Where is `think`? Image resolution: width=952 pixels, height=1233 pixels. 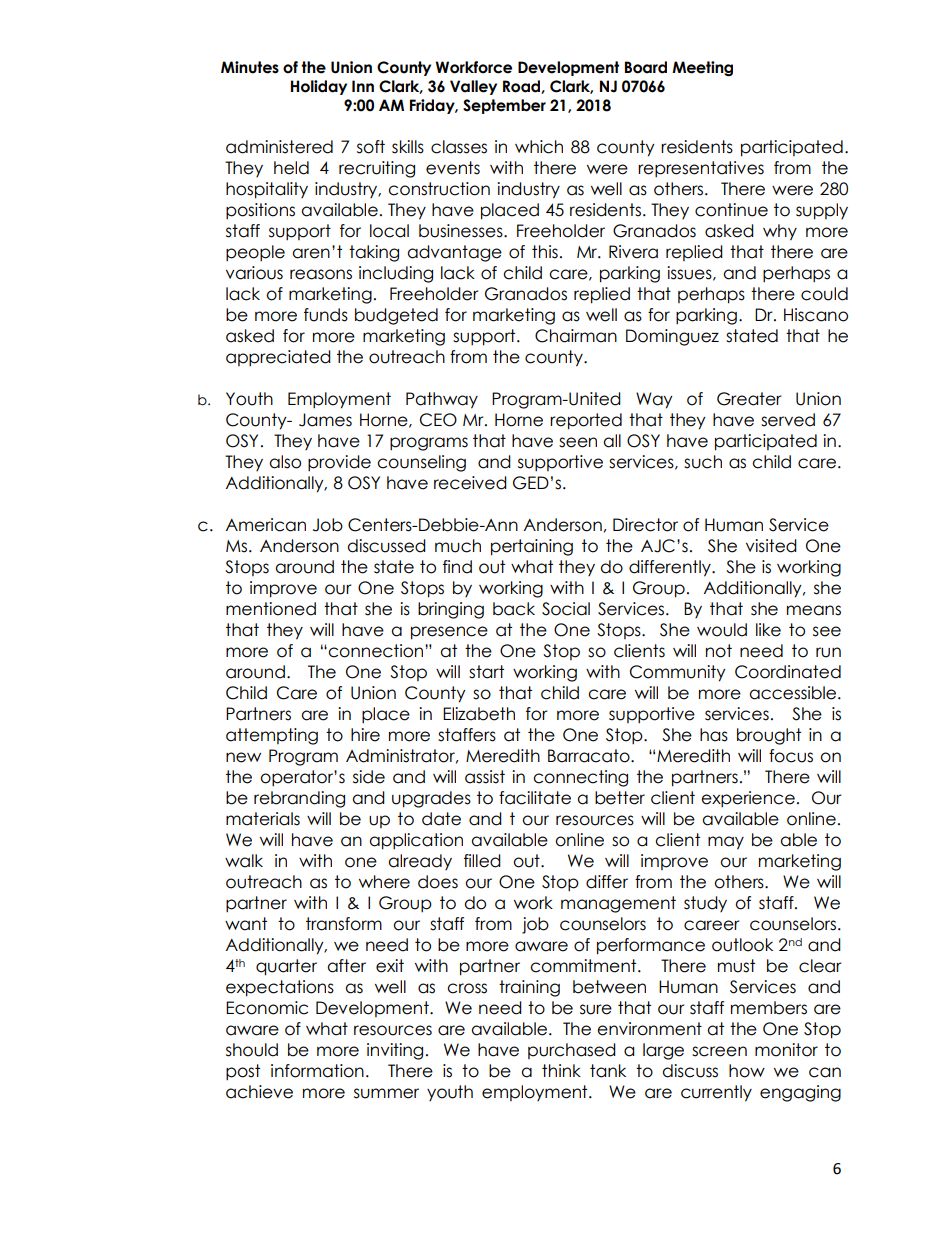 think is located at coordinates (561, 1070).
